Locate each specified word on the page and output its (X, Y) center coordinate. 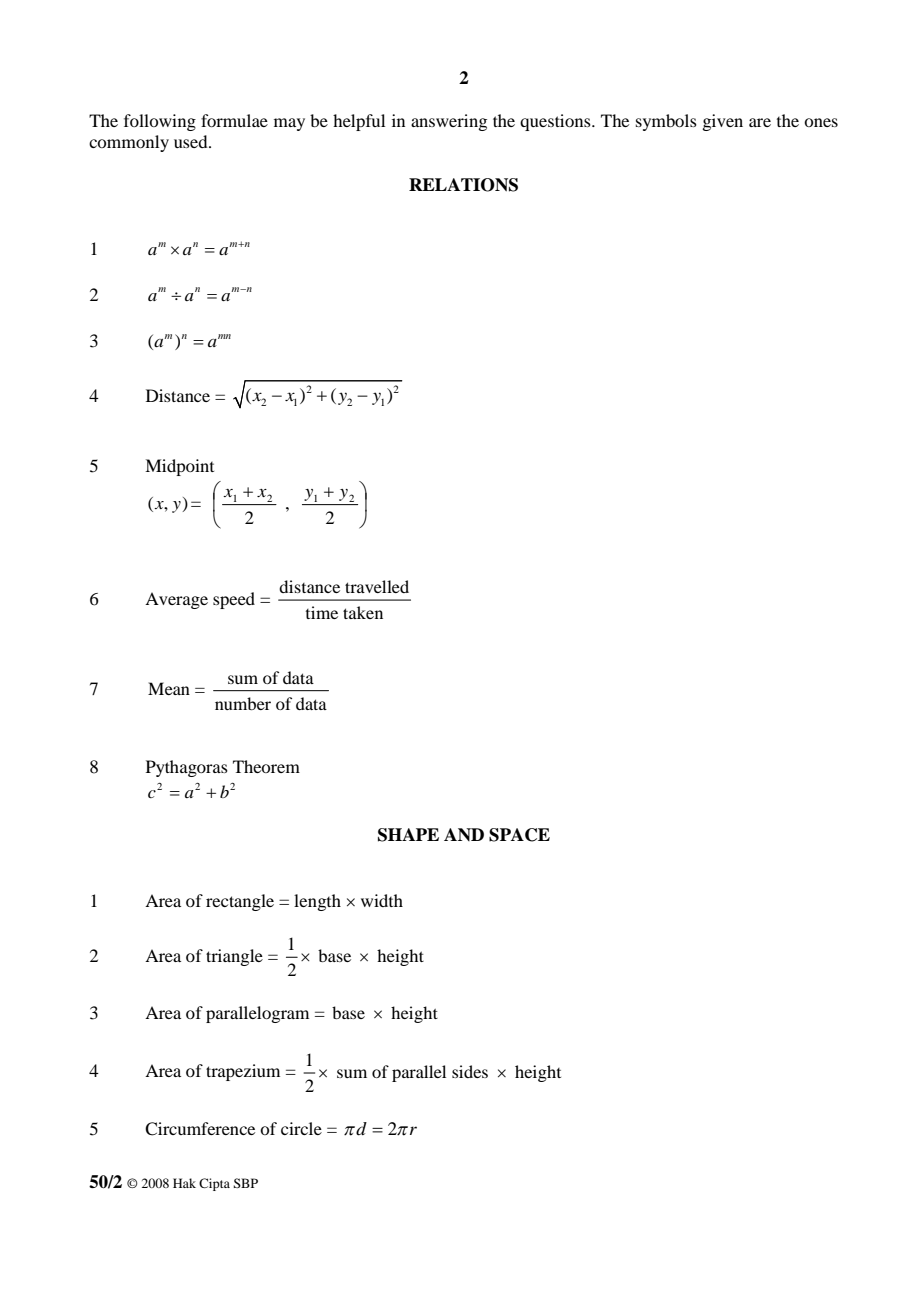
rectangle (240, 902)
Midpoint (179, 467)
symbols (666, 122)
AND (464, 834)
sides (470, 1071)
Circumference (200, 1129)
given (722, 122)
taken (363, 612)
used (192, 141)
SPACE (519, 835)
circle (301, 1128)
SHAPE (408, 835)
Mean (169, 688)
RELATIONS (463, 185)
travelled (377, 586)
